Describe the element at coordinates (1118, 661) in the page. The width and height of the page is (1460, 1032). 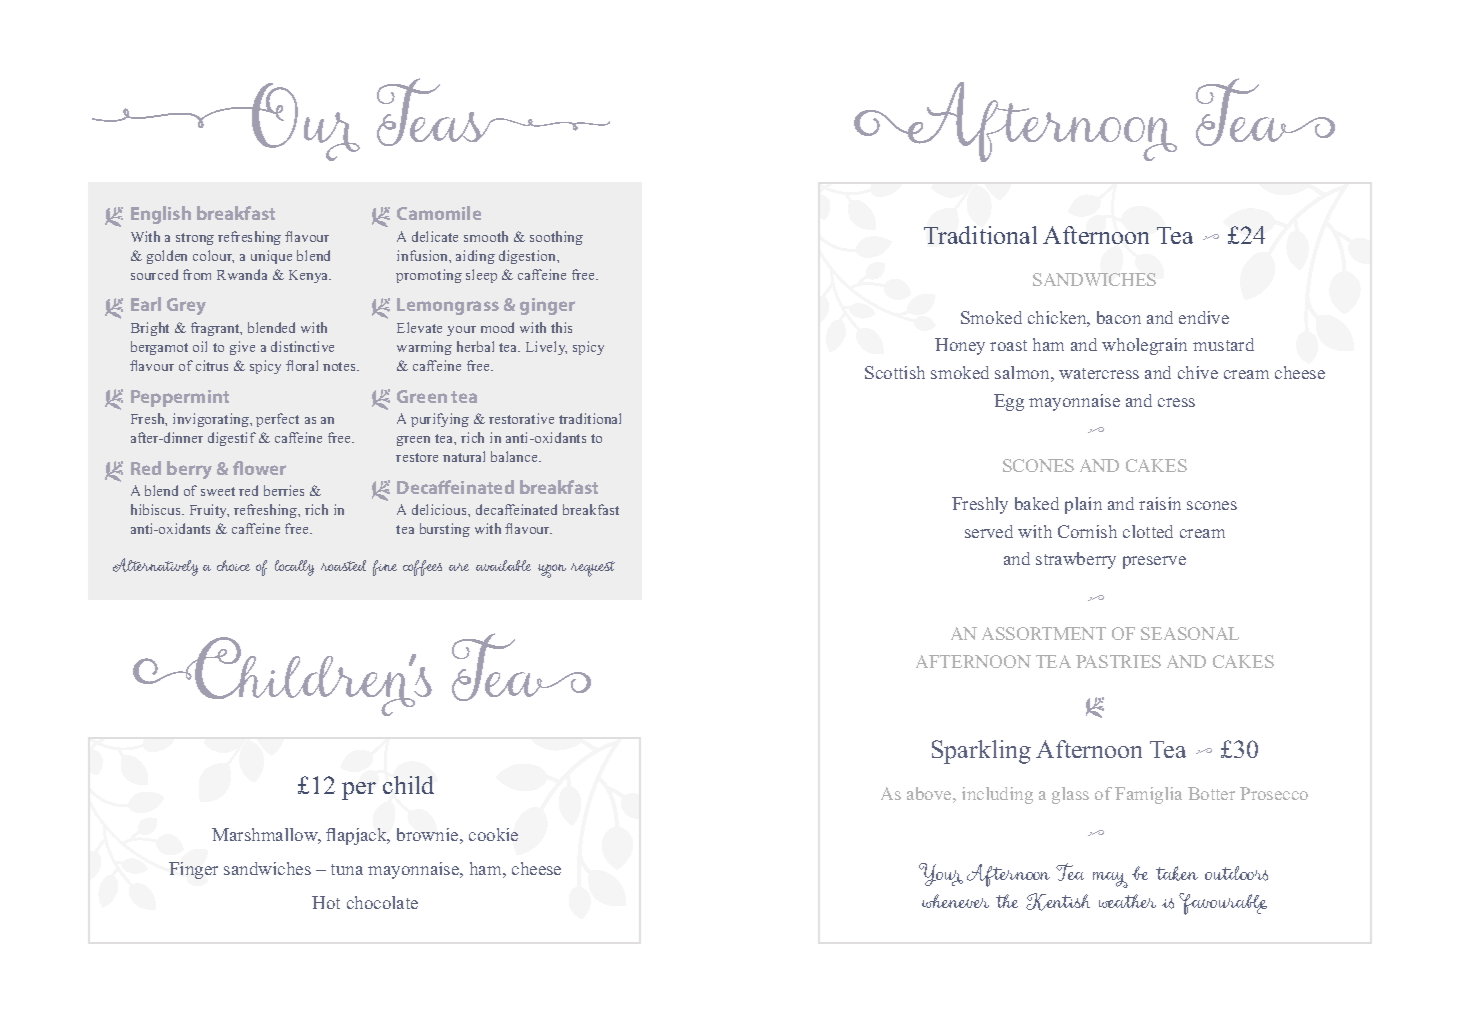
I see `PASTRIES` at that location.
